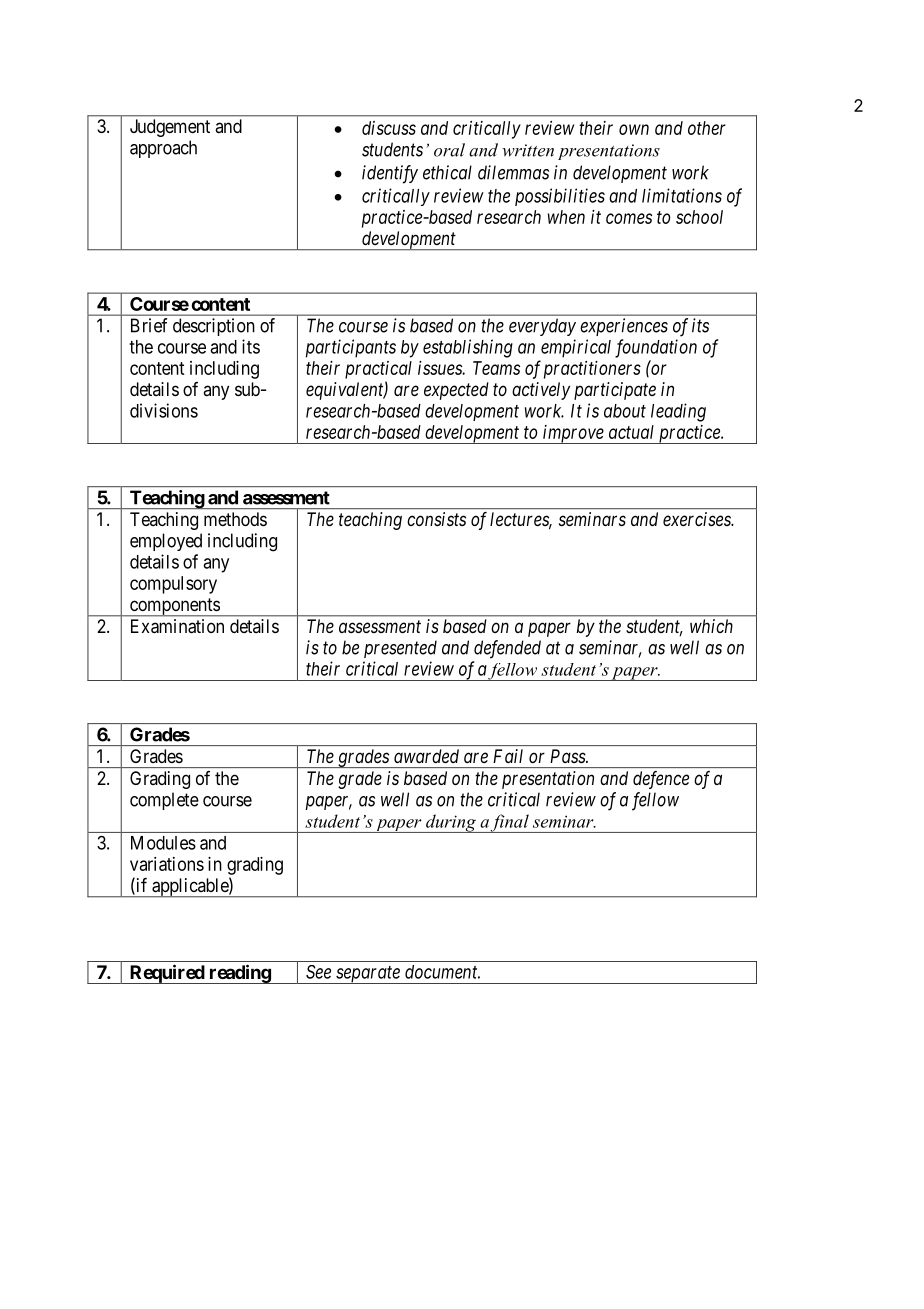  Describe the element at coordinates (456, 391) in the screenshot. I see `expected` at that location.
